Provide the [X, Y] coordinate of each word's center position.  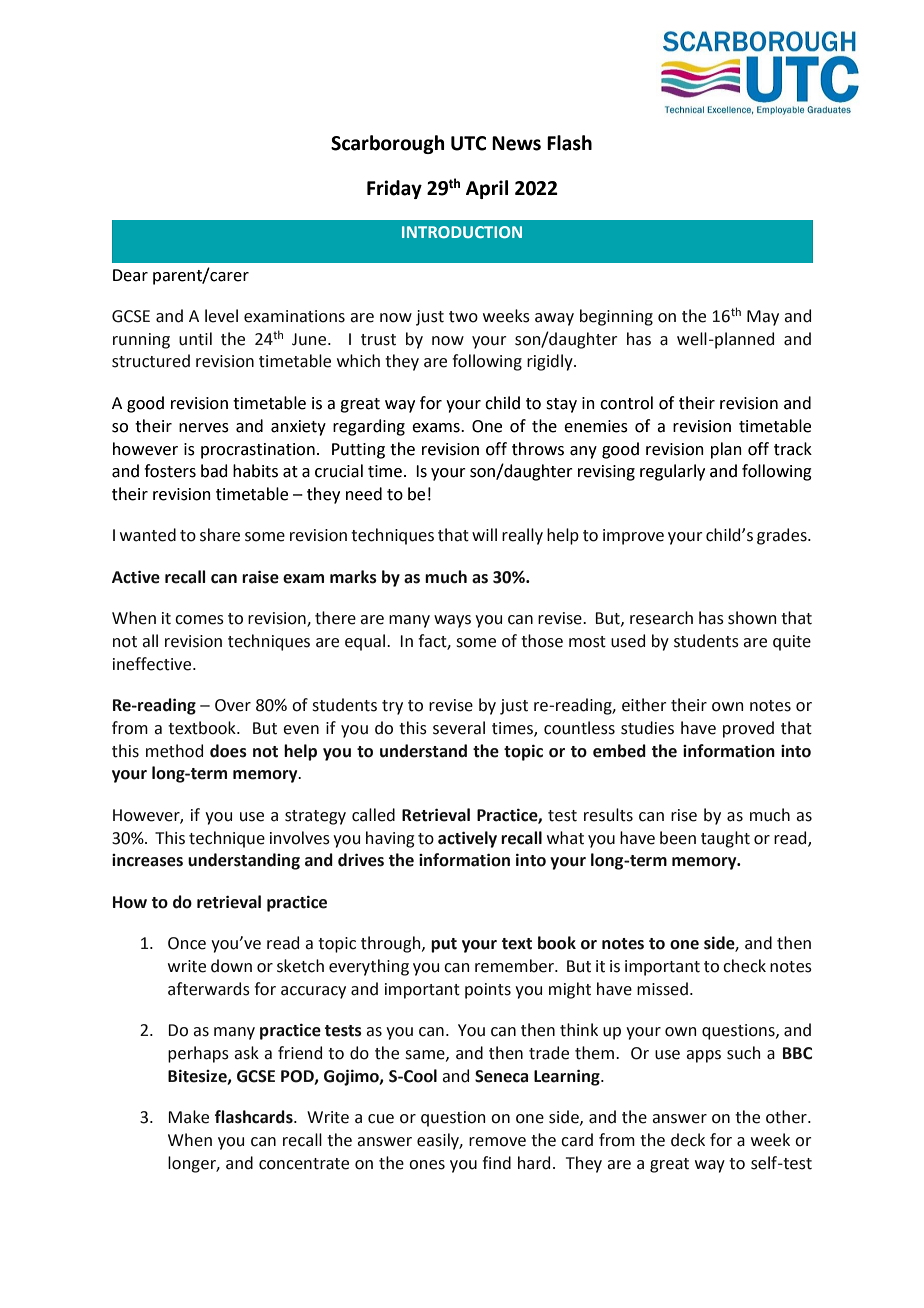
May [763, 318]
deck [688, 1140]
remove [497, 1142]
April [487, 189]
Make [188, 1117]
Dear [130, 275]
